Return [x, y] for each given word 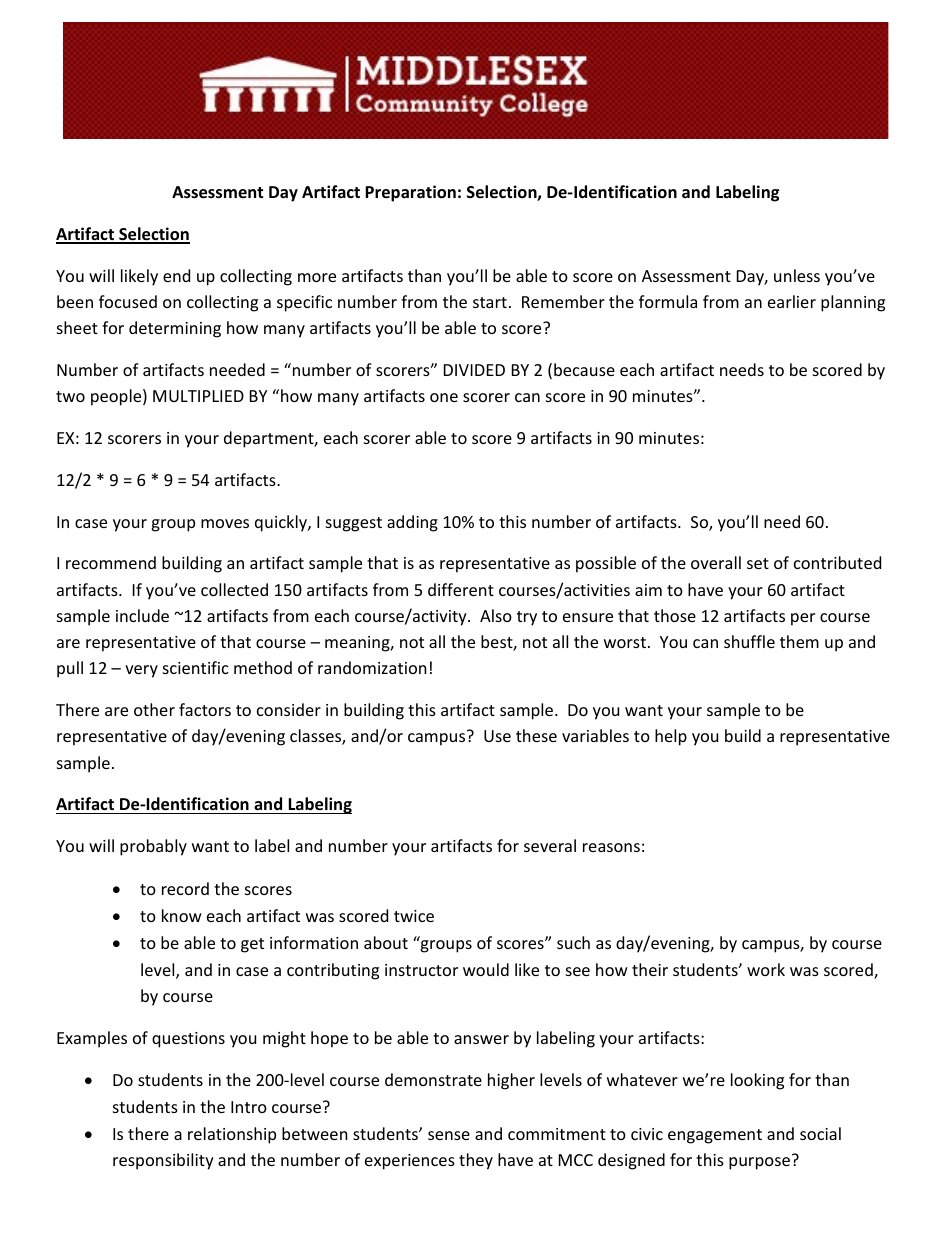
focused [128, 301]
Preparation [410, 193]
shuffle [749, 641]
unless [797, 275]
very [141, 671]
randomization [372, 667]
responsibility [163, 1161]
